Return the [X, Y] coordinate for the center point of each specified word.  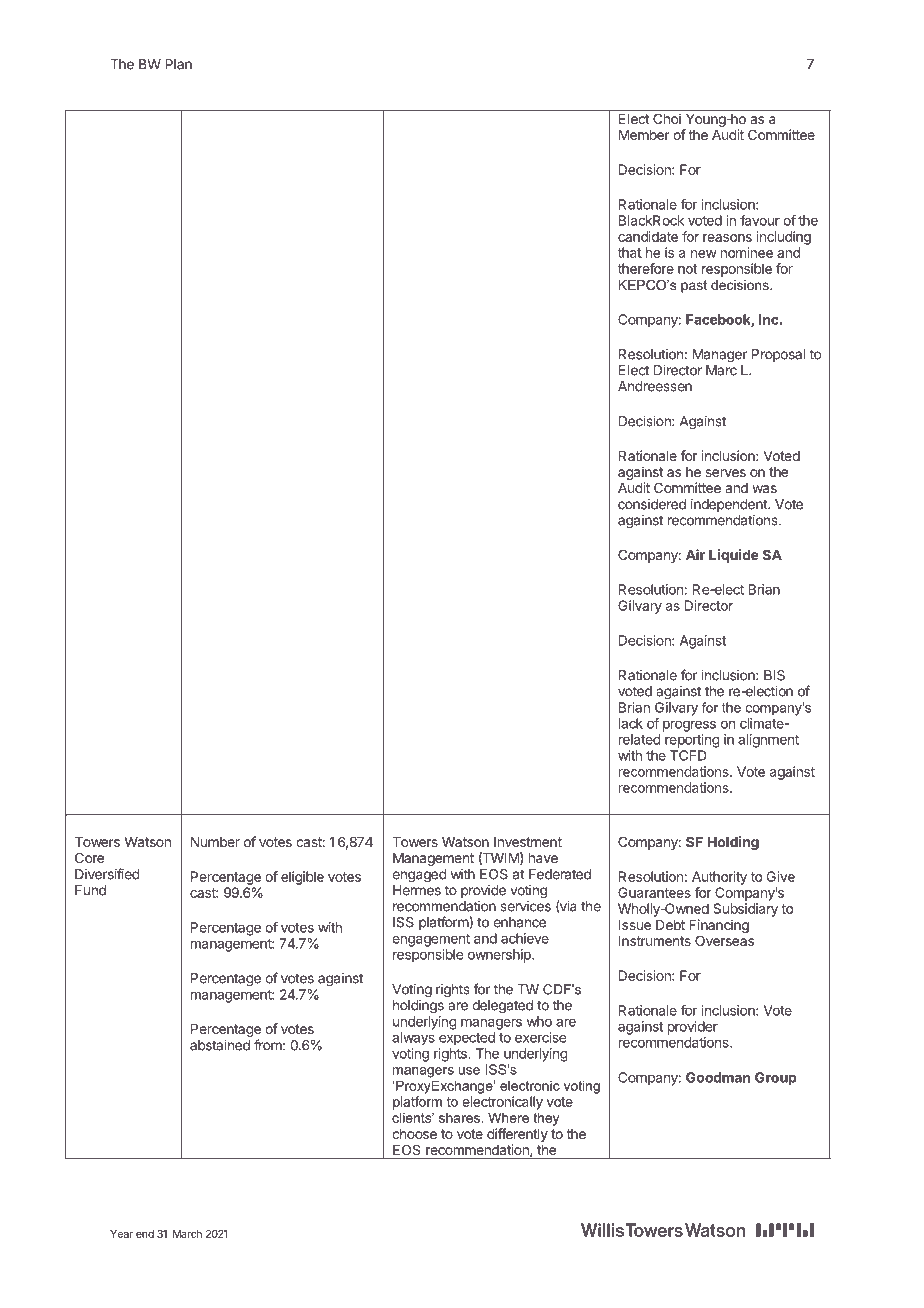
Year [121, 1234]
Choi [667, 118]
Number [215, 842]
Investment [528, 842]
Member [644, 135]
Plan [178, 64]
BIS [774, 675]
